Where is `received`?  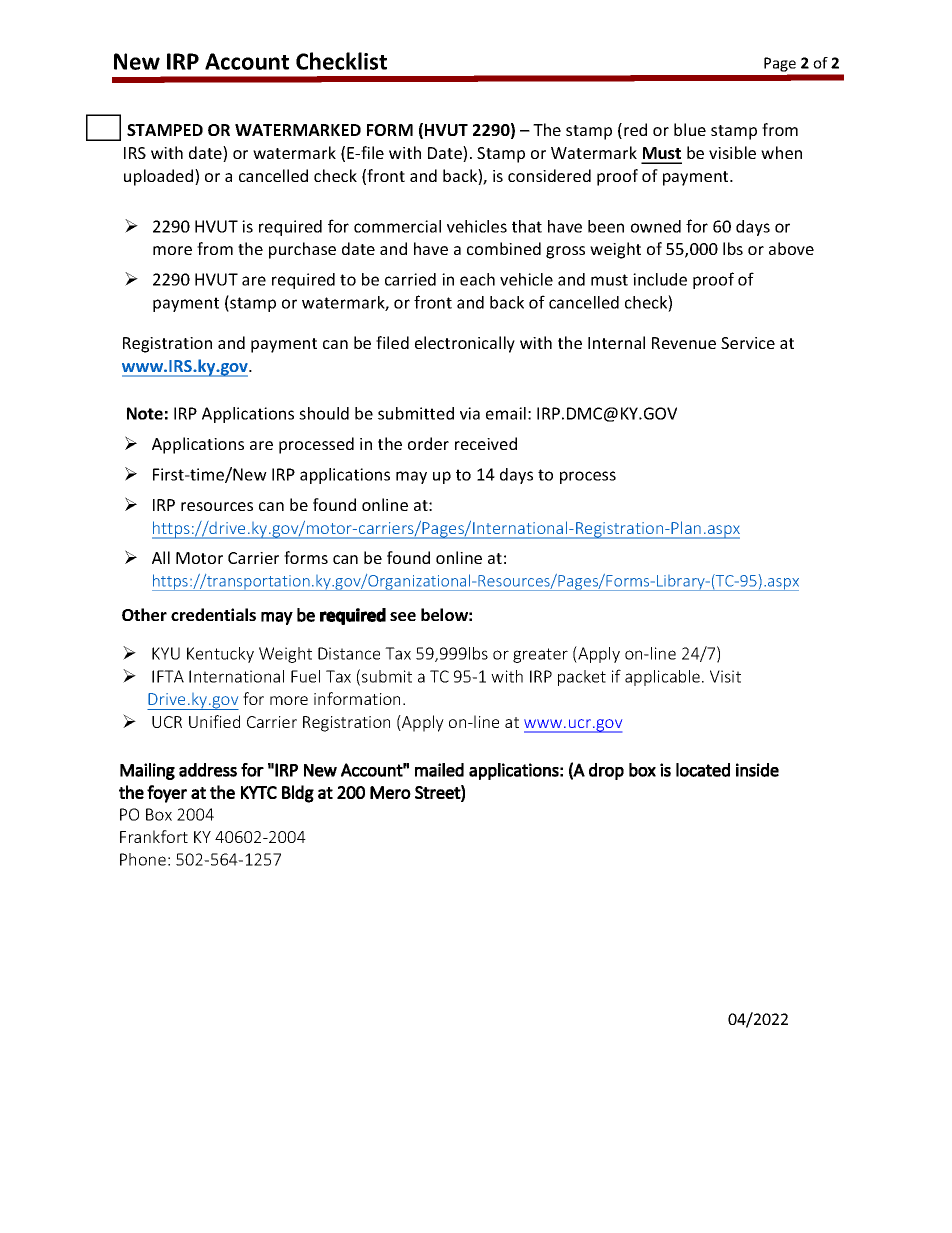
received is located at coordinates (486, 443).
